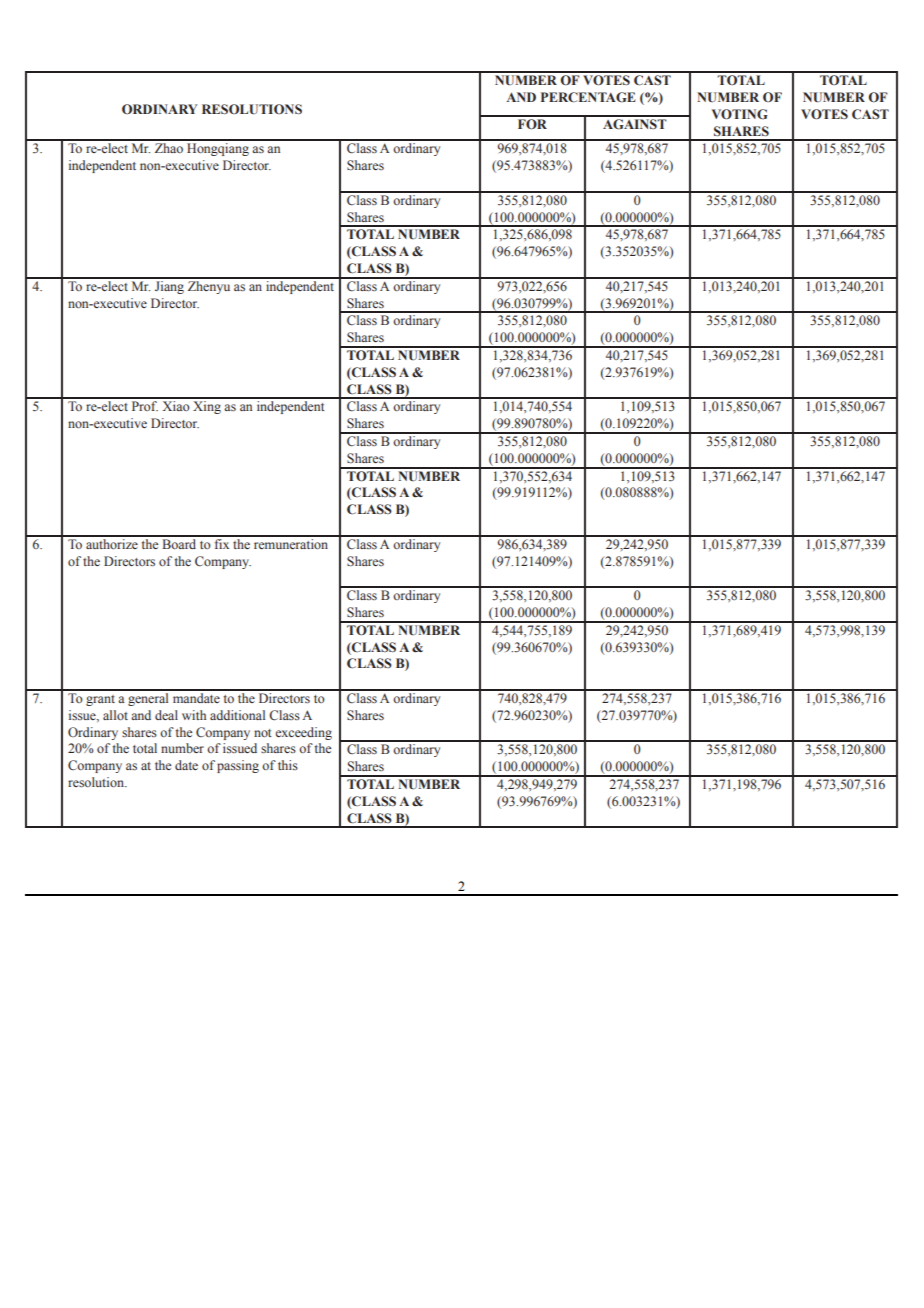 This image has width=924, height=1308. What do you see at coordinates (740, 114) in the image?
I see `VOTING` at bounding box center [740, 114].
